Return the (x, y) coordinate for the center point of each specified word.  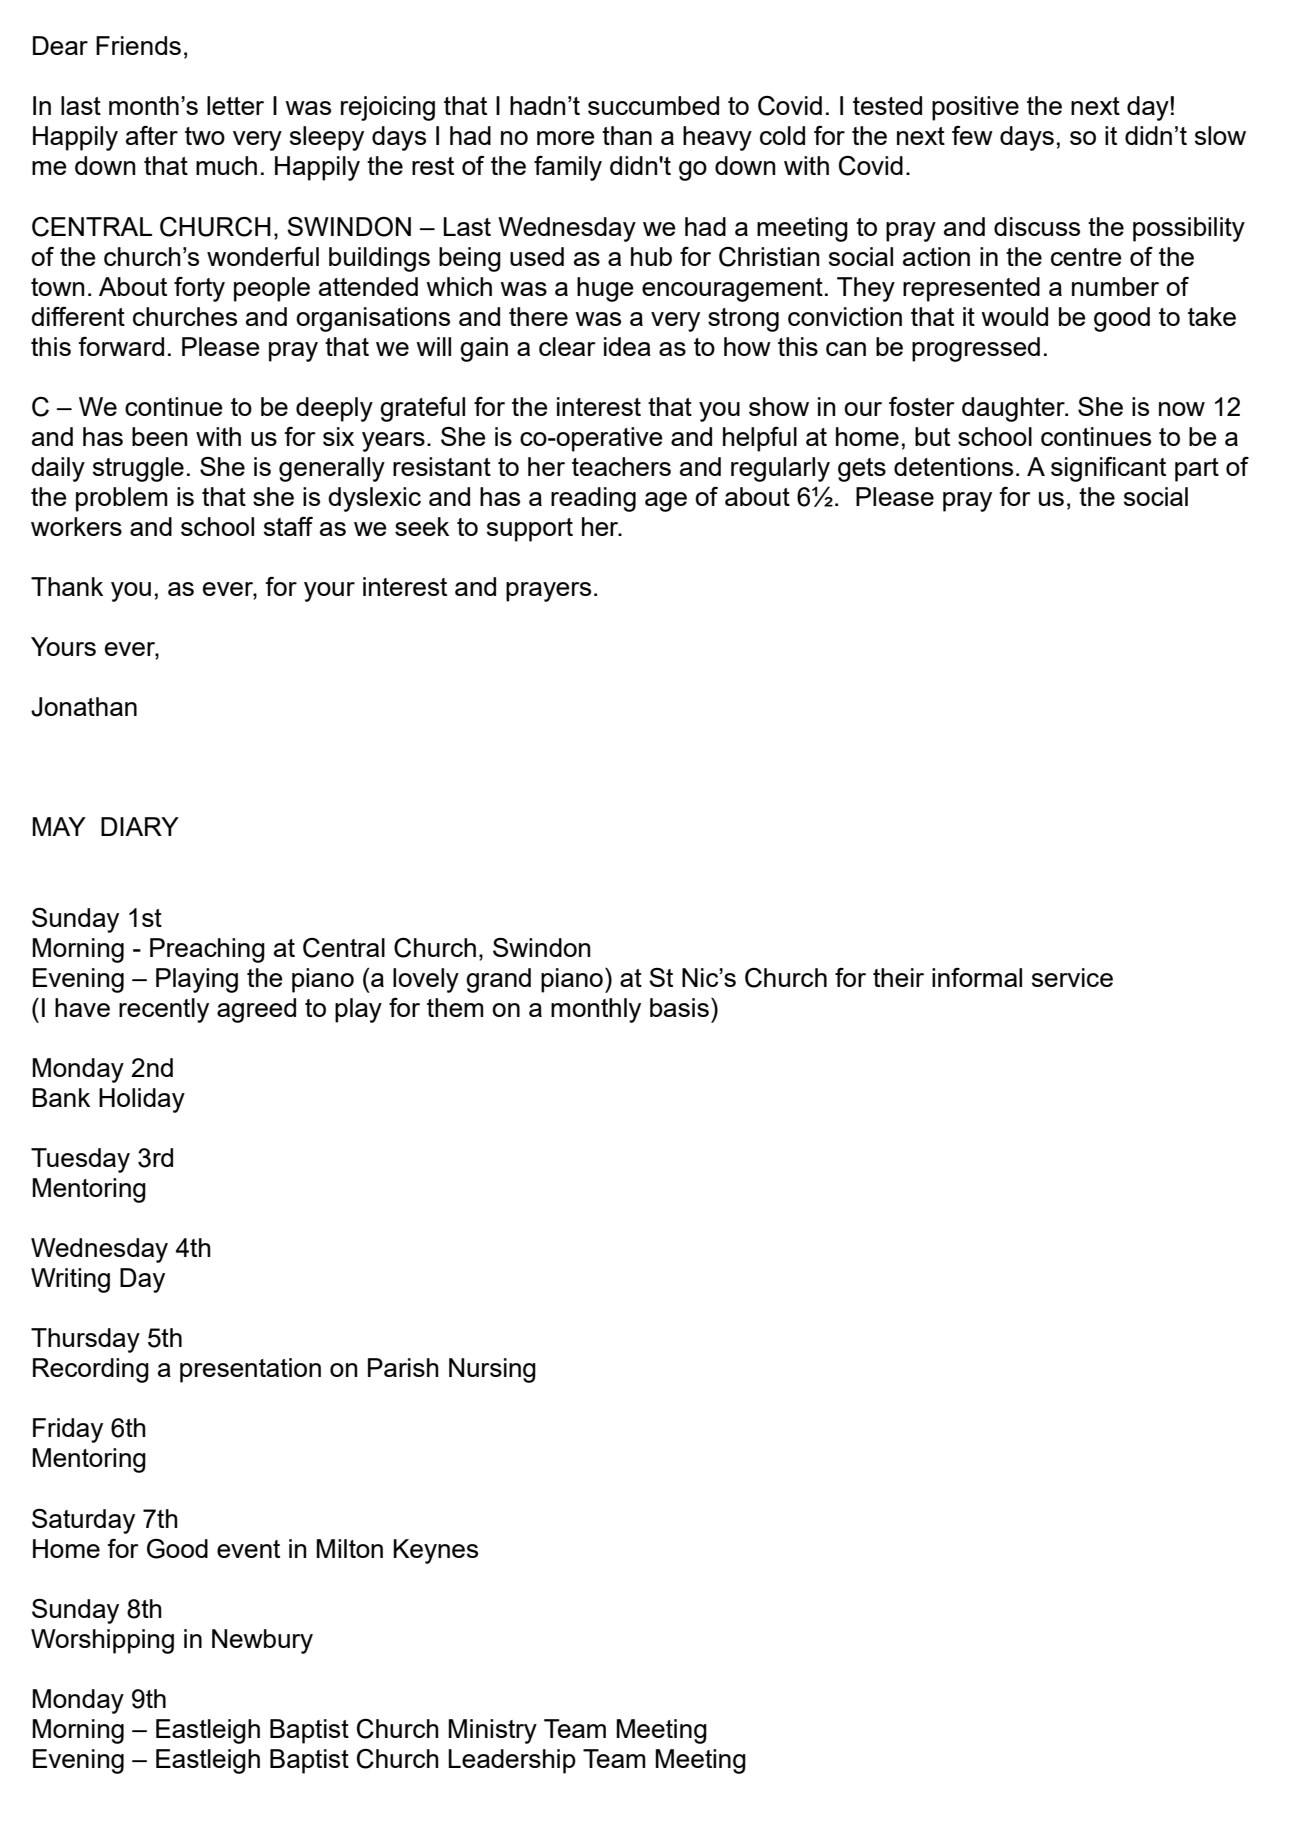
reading (593, 499)
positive (975, 108)
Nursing (492, 1370)
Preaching (207, 950)
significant (1108, 469)
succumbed (653, 105)
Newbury (262, 1641)
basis (679, 1007)
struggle (138, 469)
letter (235, 105)
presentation (250, 1370)
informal (977, 977)
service (1072, 977)
